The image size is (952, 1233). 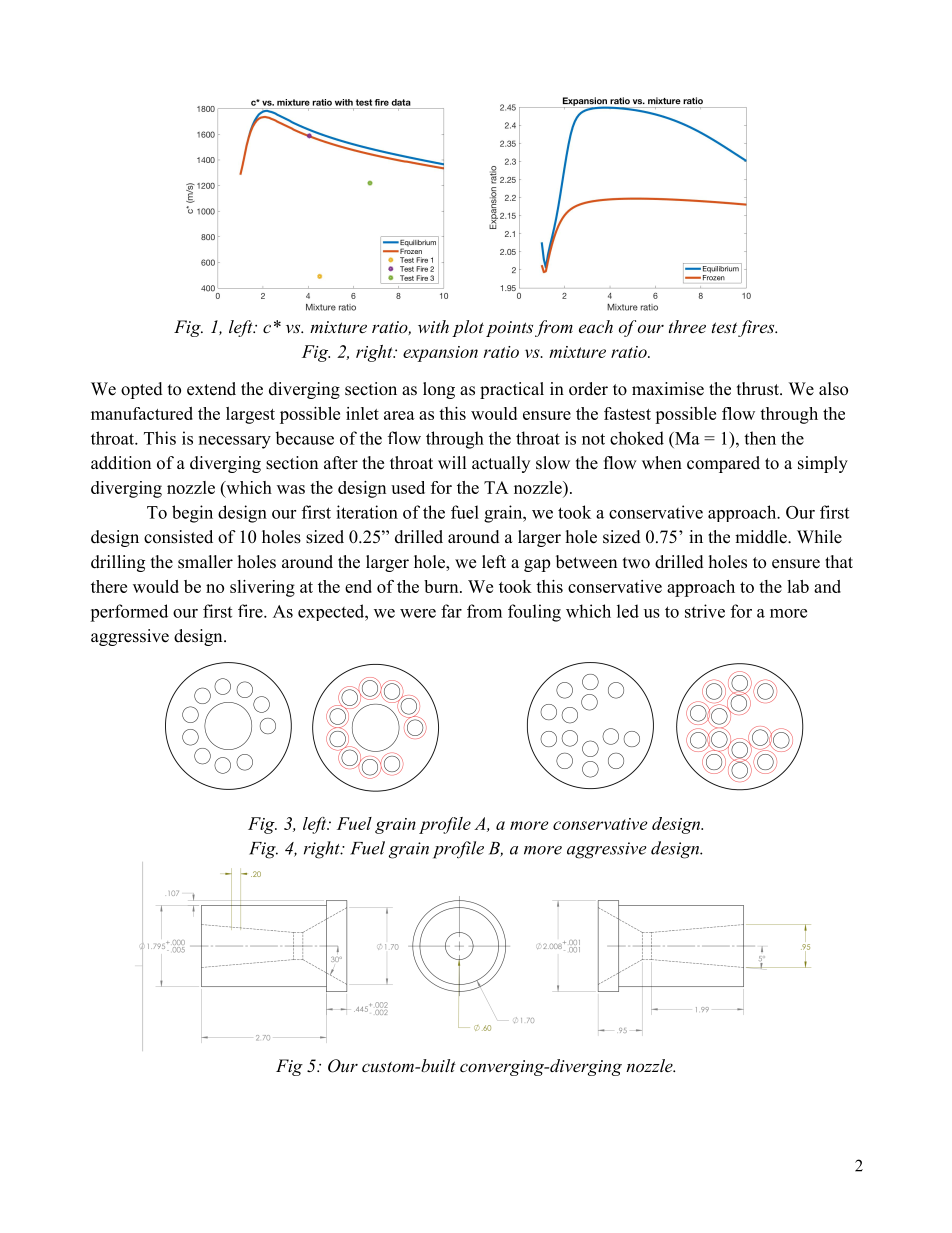 What do you see at coordinates (121, 463) in the image?
I see `addition` at bounding box center [121, 463].
